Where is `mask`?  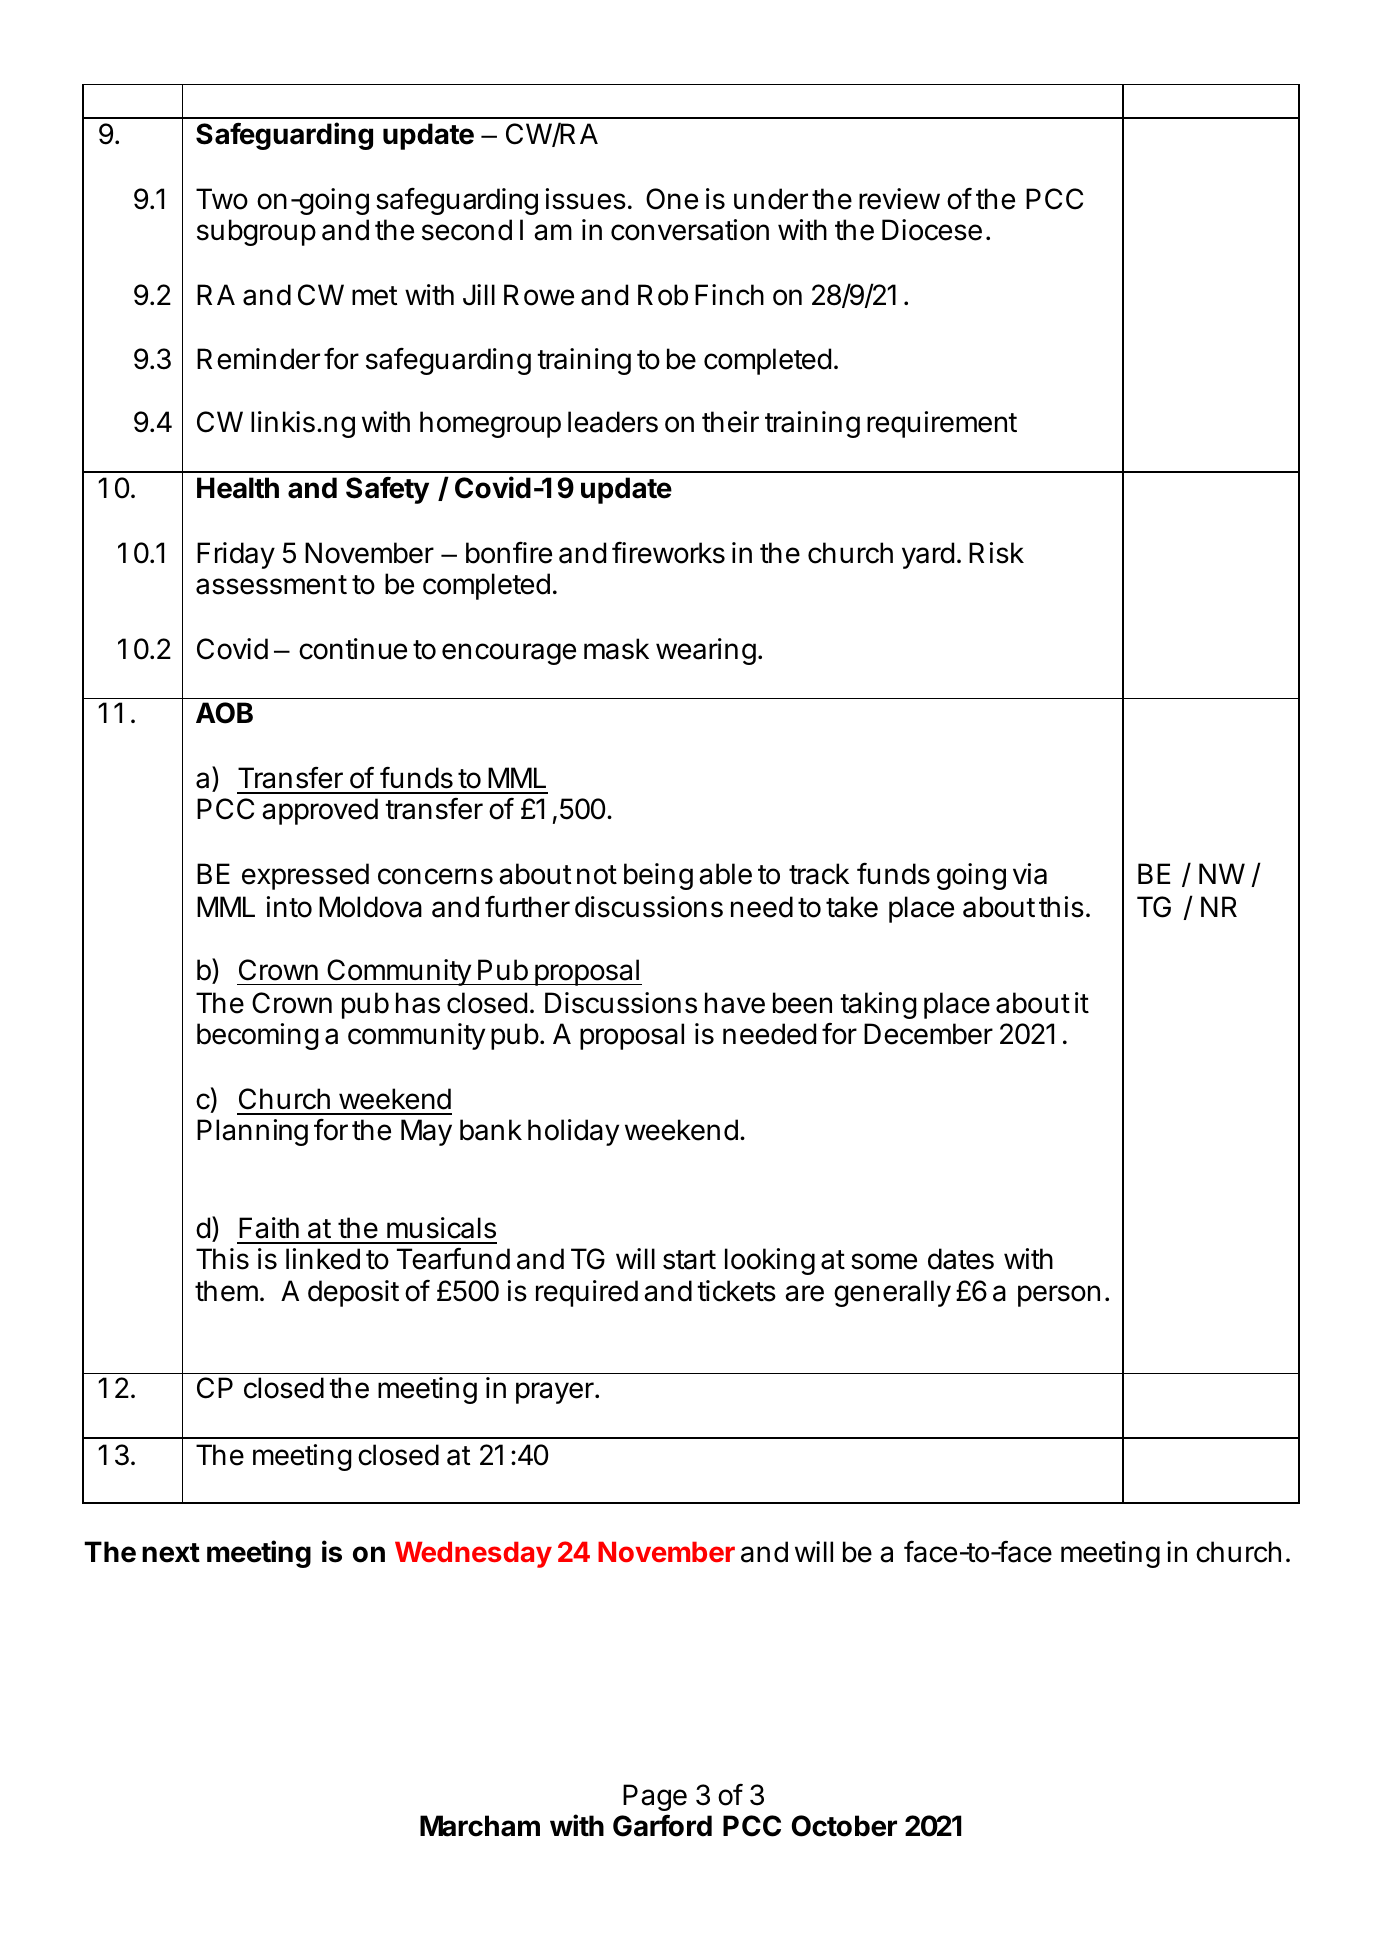
mask is located at coordinates (616, 649).
